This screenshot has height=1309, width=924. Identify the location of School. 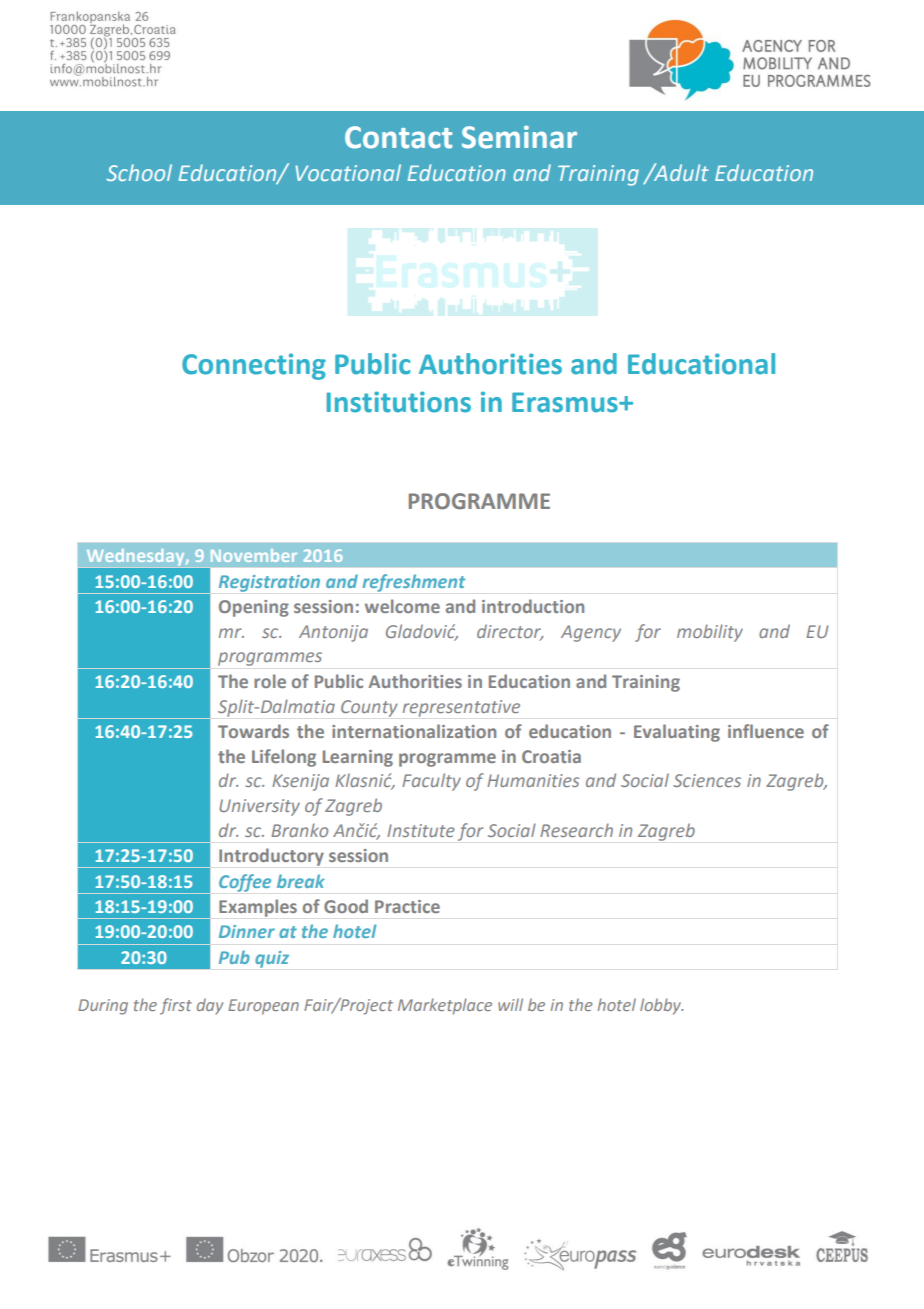
(139, 172).
